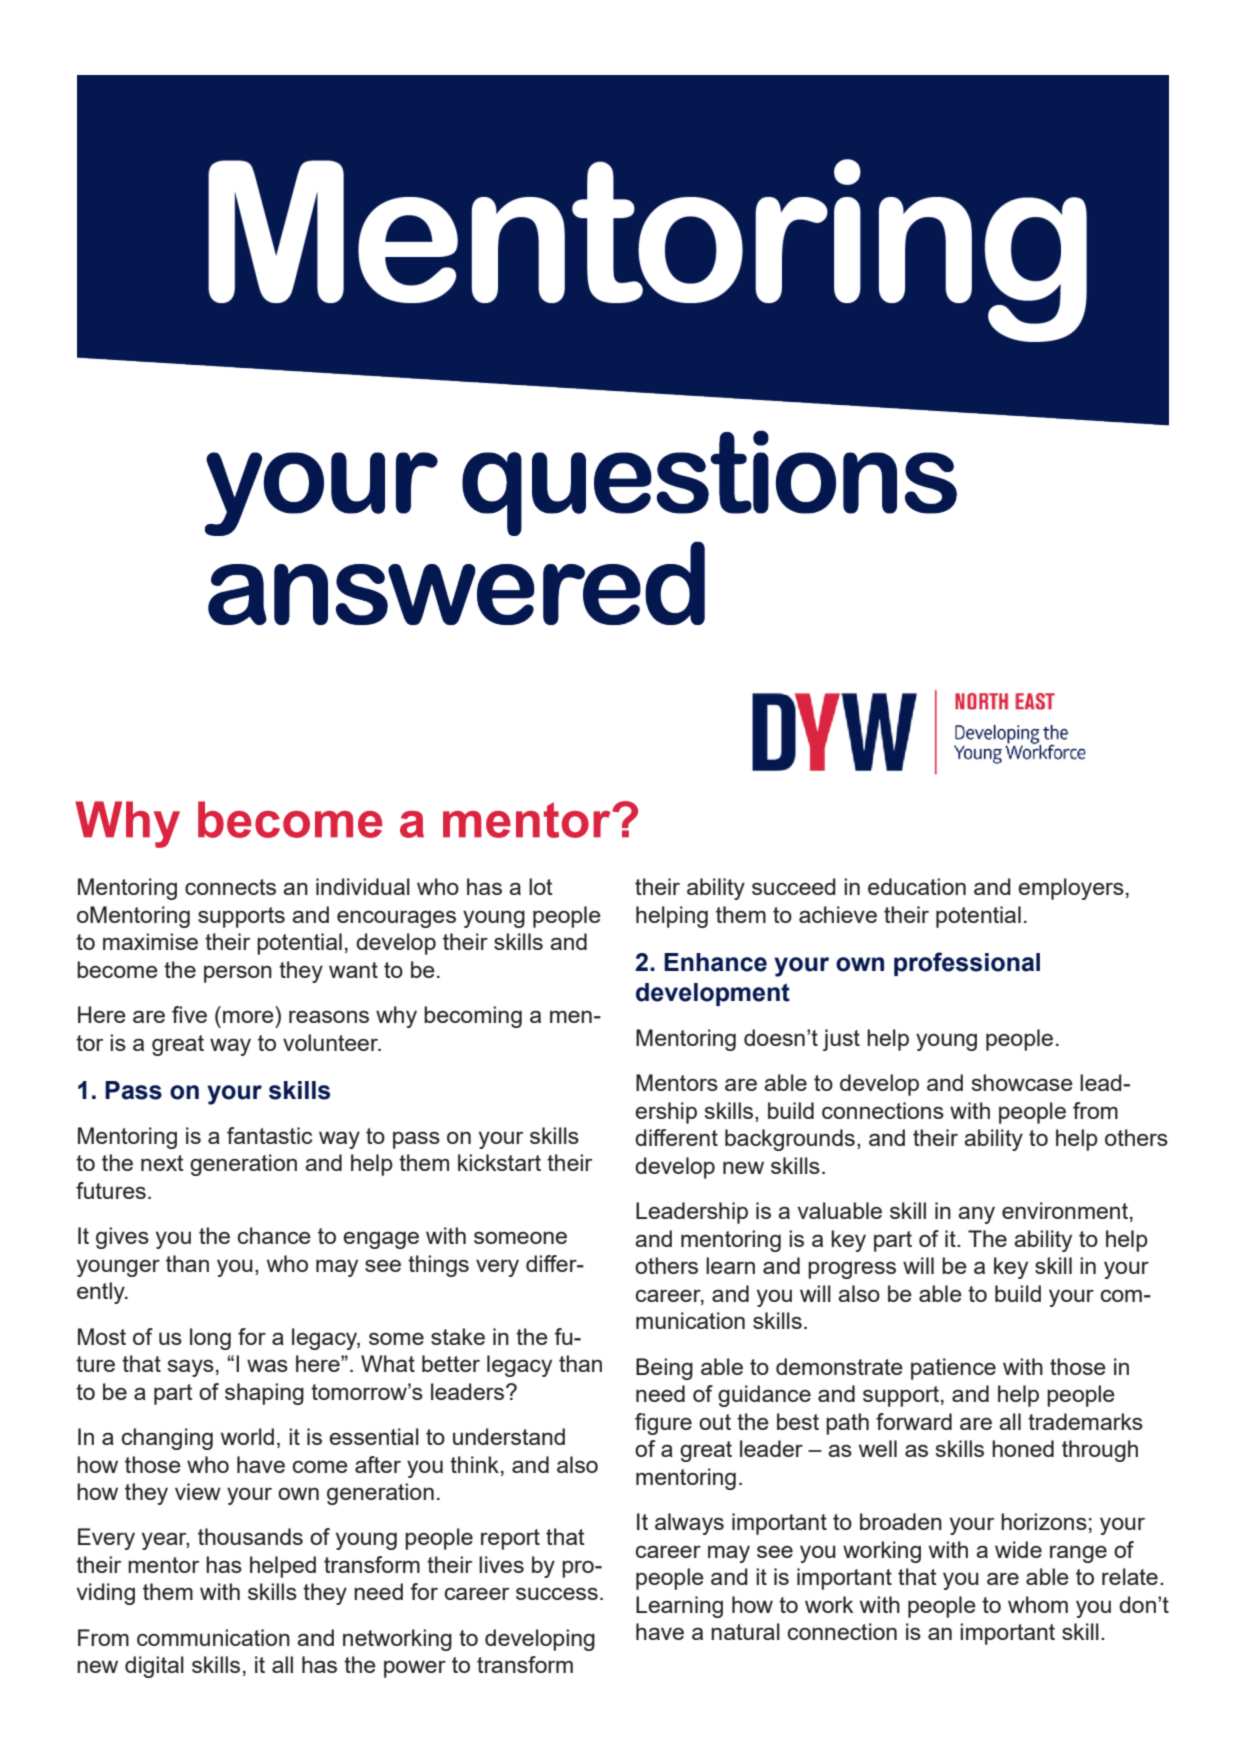 Image resolution: width=1243 pixels, height=1757 pixels. What do you see at coordinates (332, 1042) in the screenshot?
I see `volunteer` at bounding box center [332, 1042].
